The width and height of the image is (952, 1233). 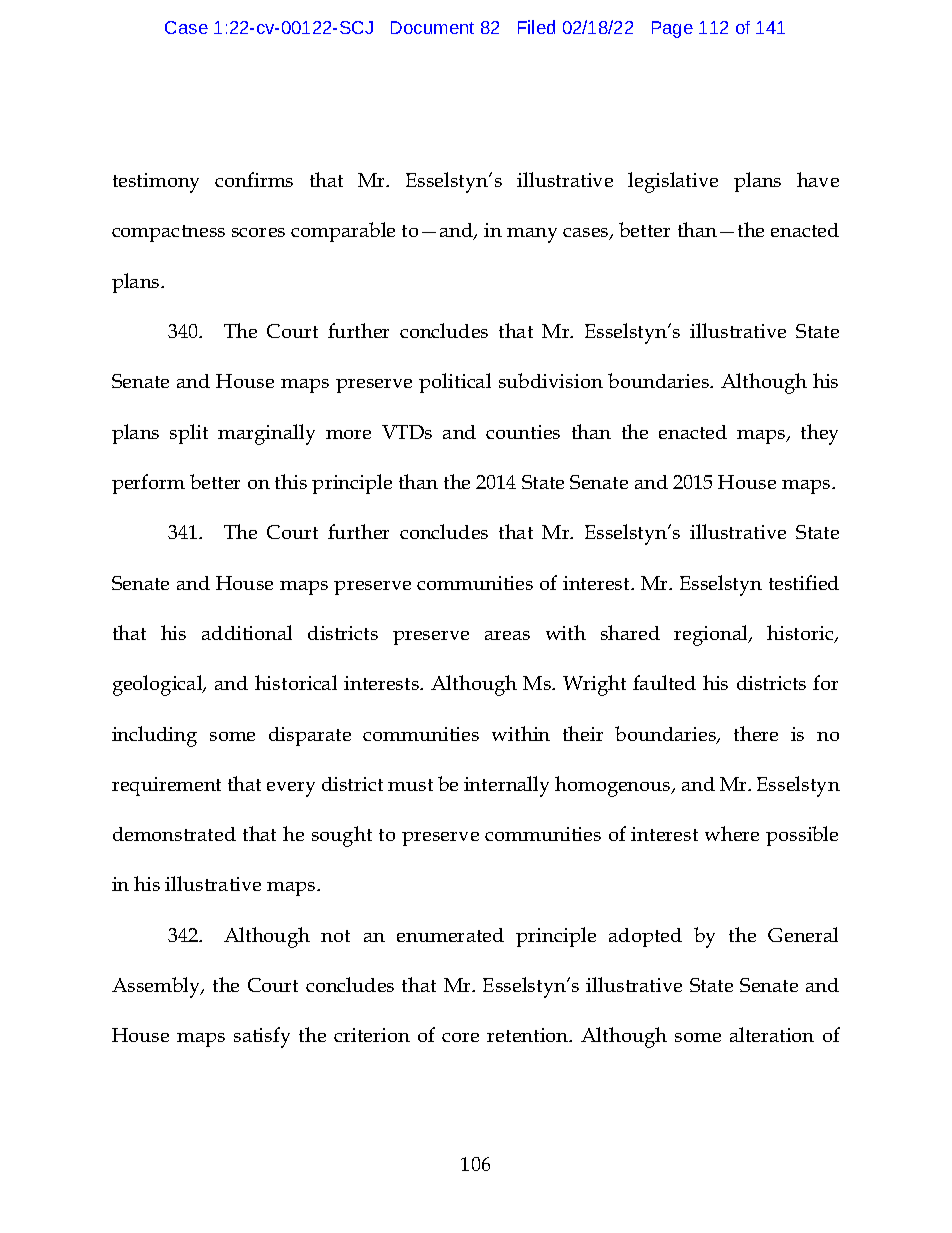 I want to click on confirms, so click(x=254, y=179).
